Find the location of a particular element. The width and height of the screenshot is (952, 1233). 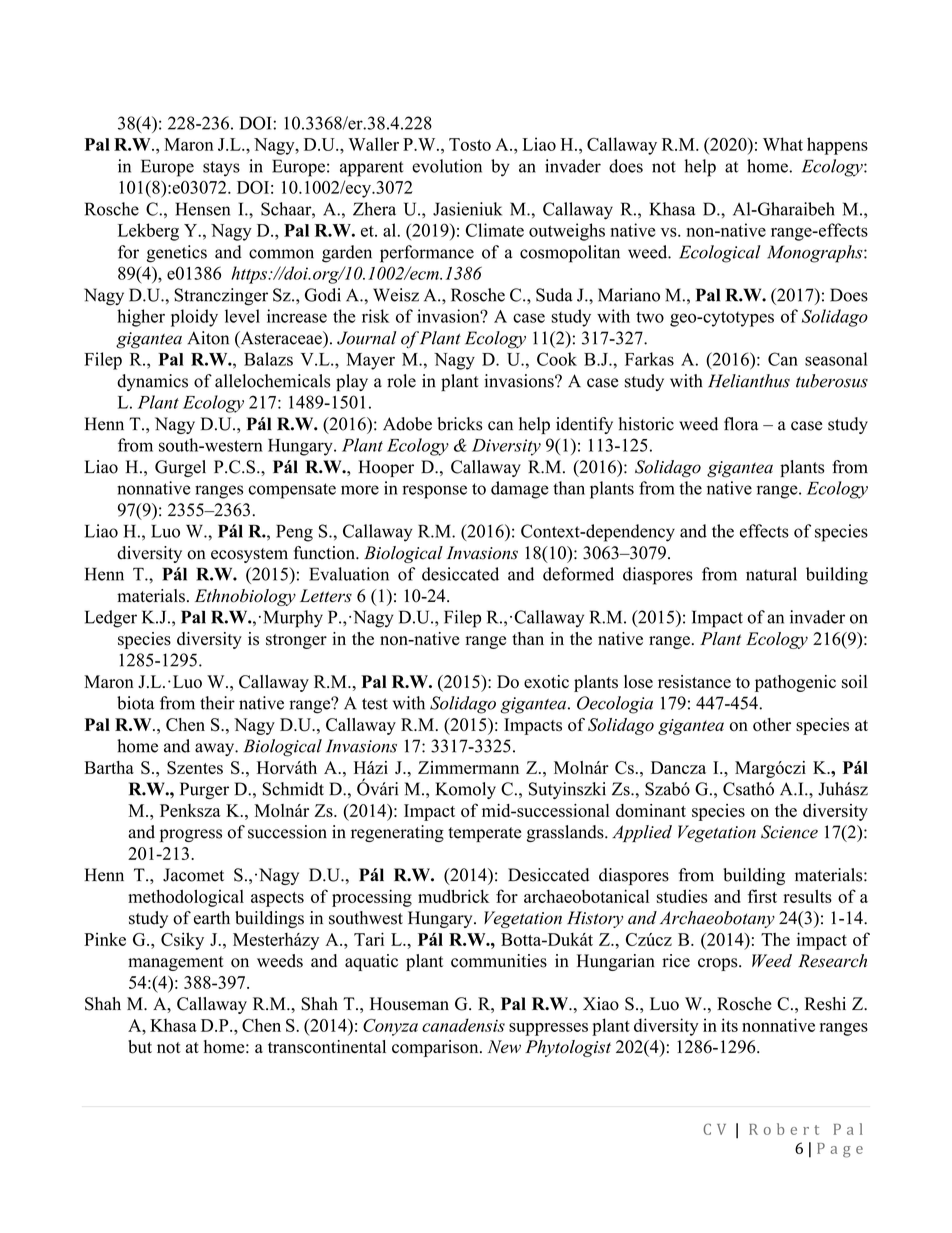

What is located at coordinates (783, 144).
